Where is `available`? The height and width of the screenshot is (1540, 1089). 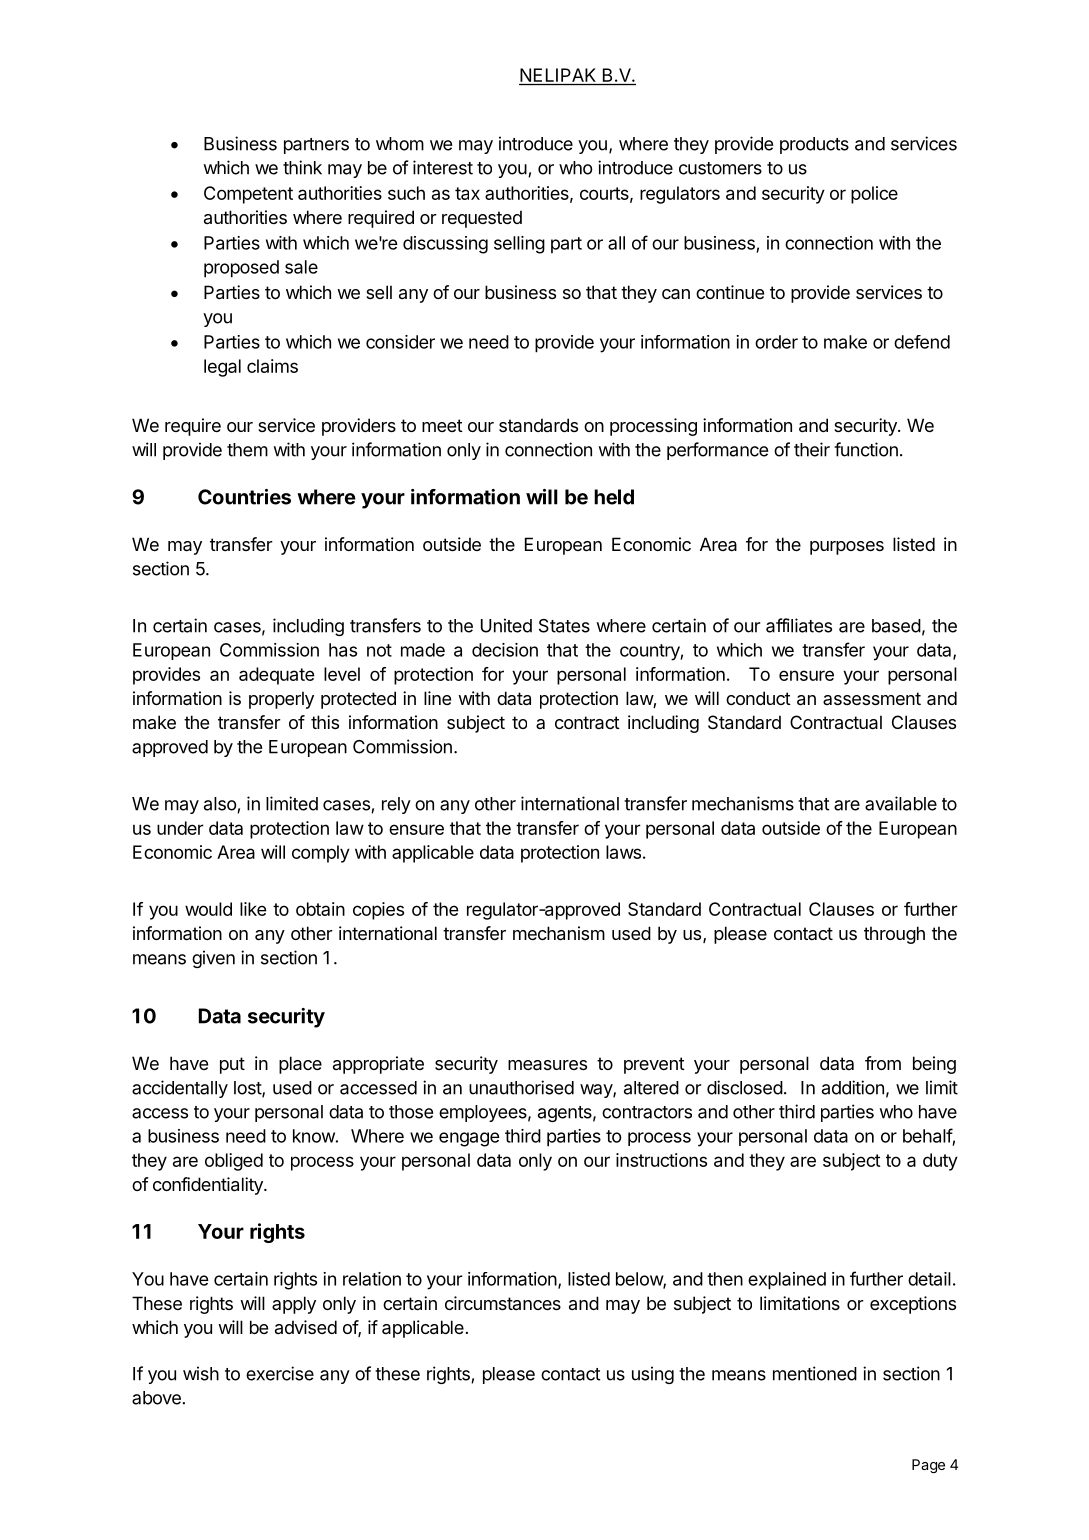 available is located at coordinates (901, 803).
